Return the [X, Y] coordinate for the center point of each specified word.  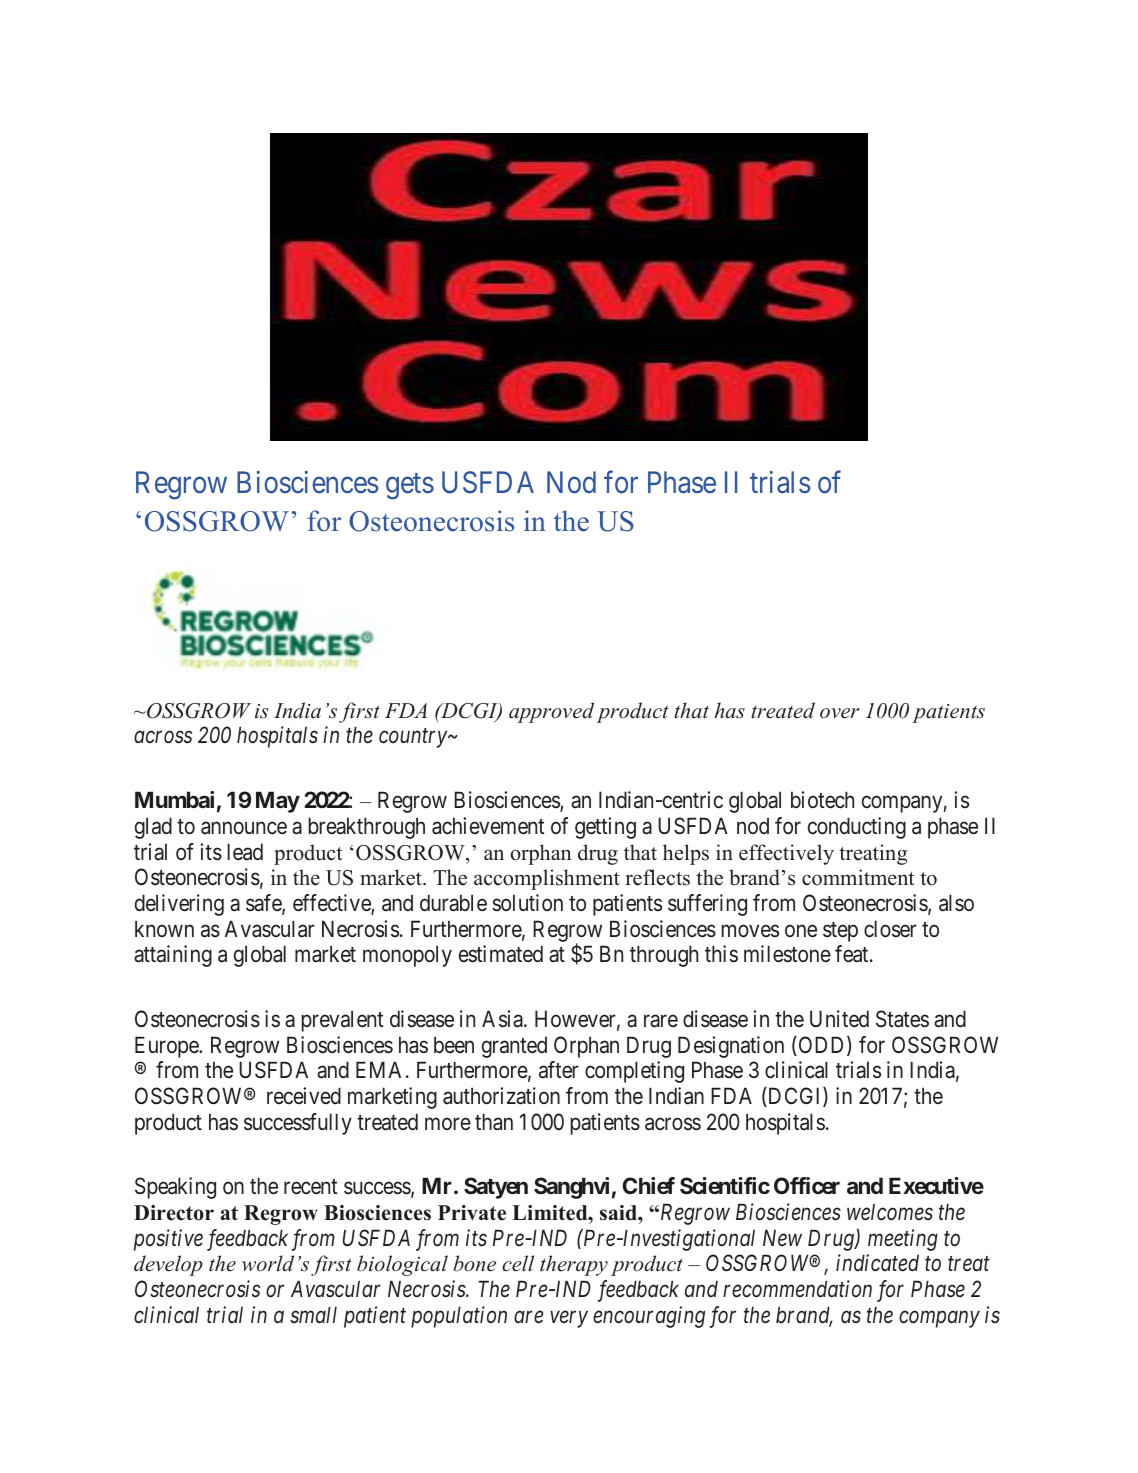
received [304, 1096]
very [569, 1319]
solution [527, 903]
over [839, 713]
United [839, 1019]
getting [605, 828]
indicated [877, 1263]
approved [551, 712]
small [313, 1314]
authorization [501, 1096]
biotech [822, 800]
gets [410, 487]
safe [264, 904]
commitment [858, 877]
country [414, 738]
